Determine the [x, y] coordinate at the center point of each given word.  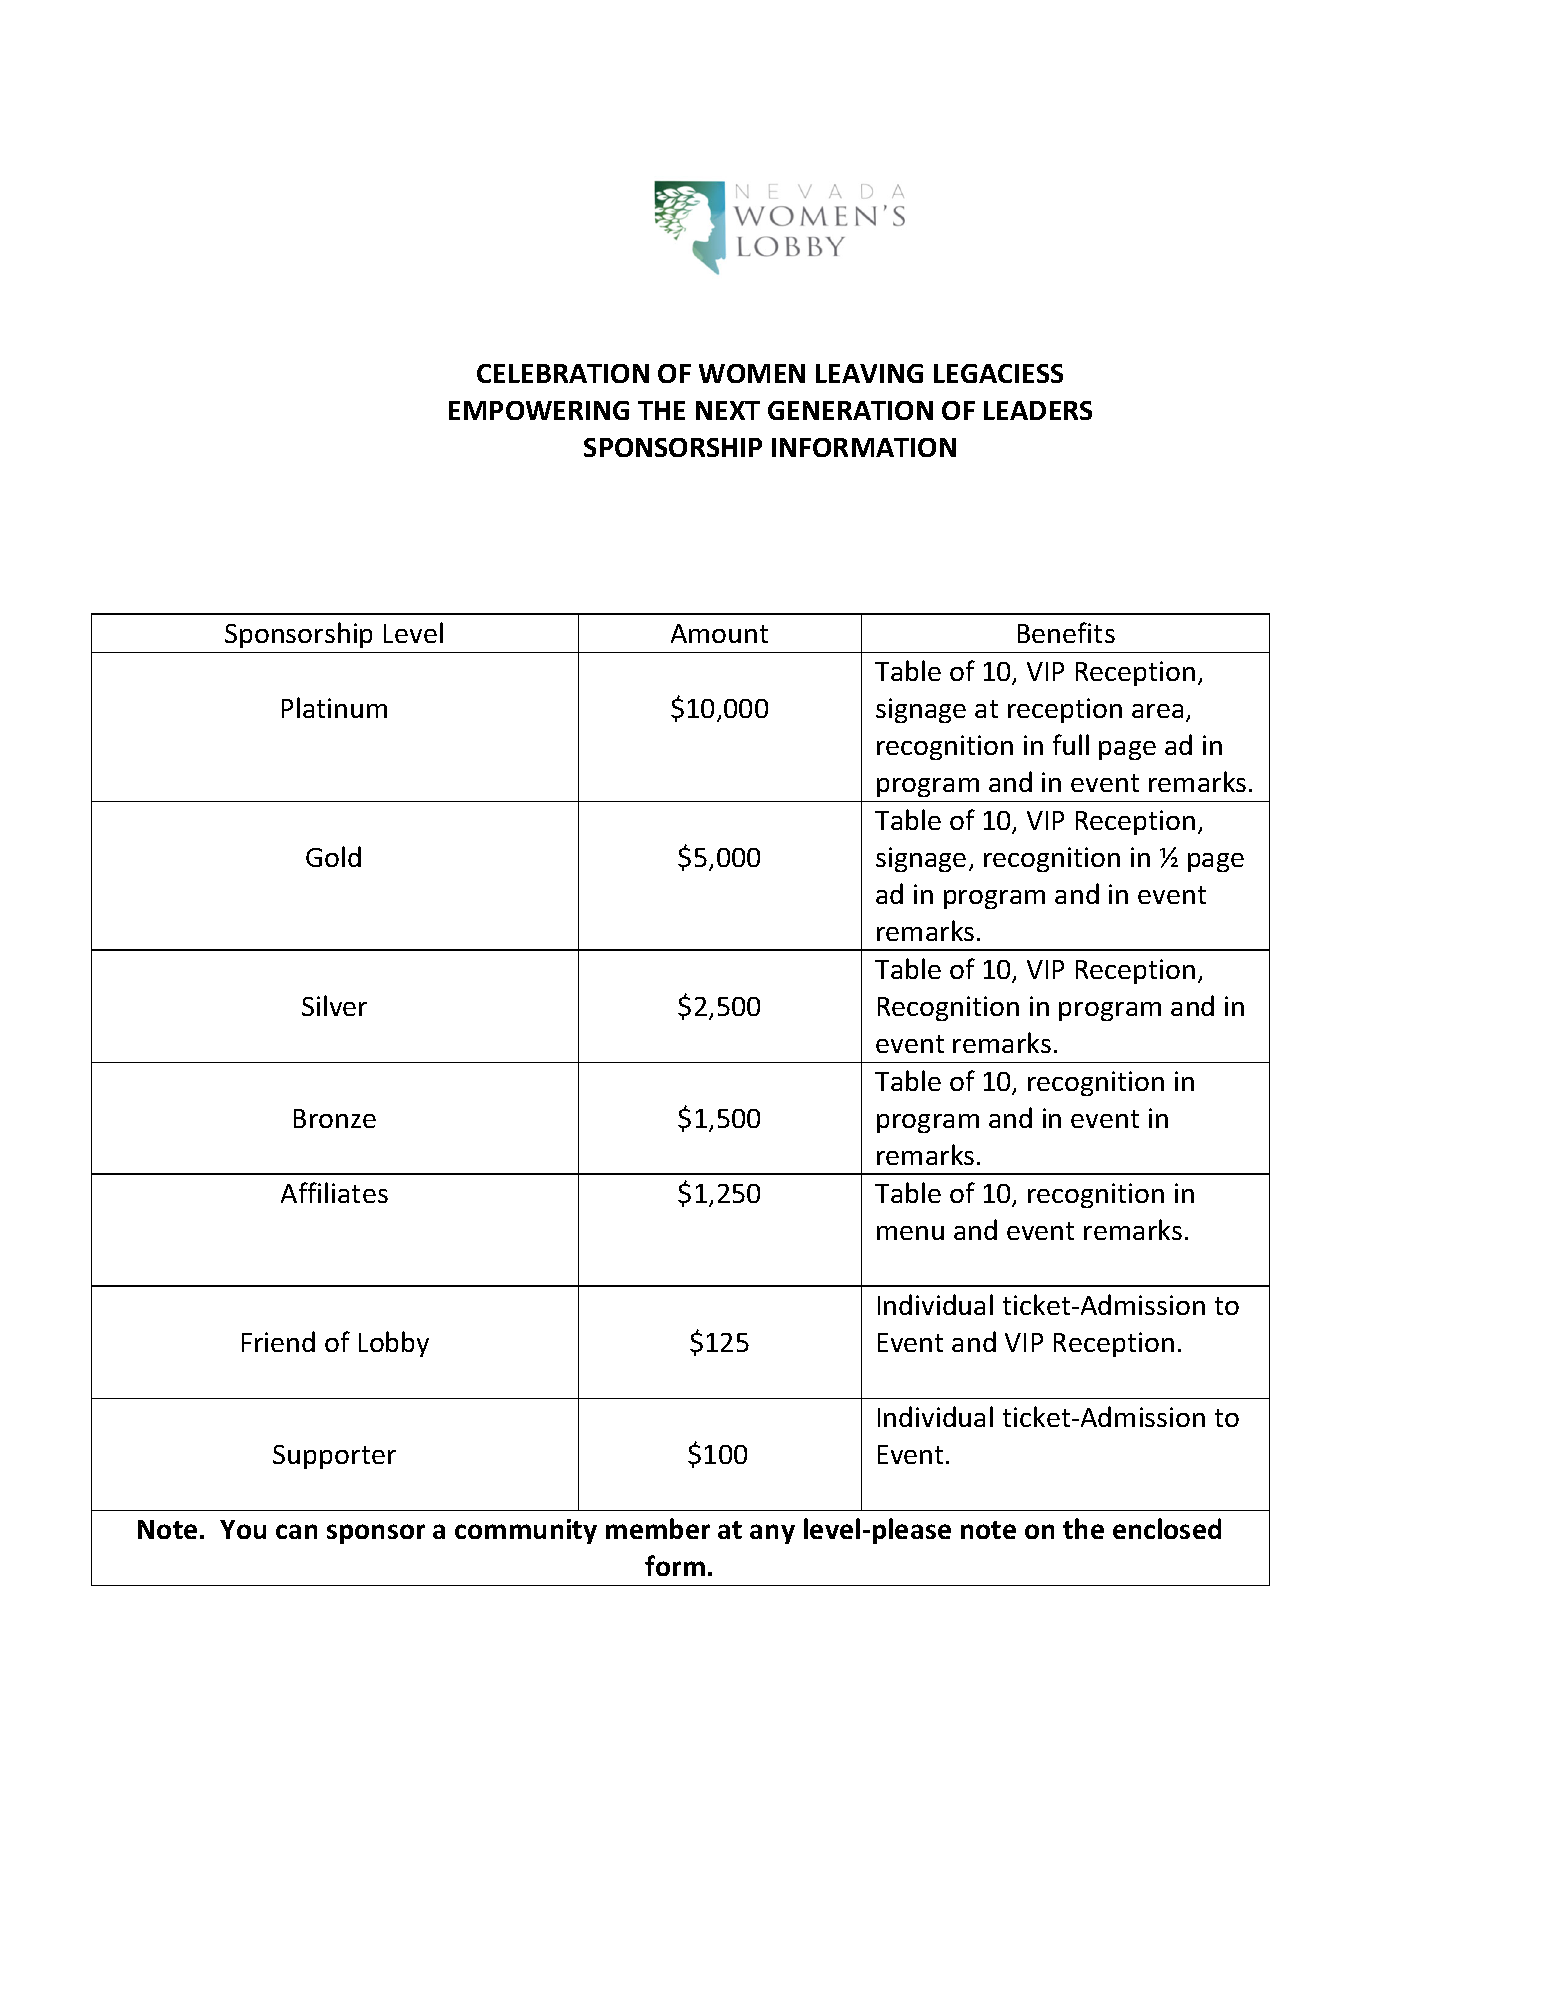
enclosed [1167, 1528]
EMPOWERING [539, 410]
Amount [719, 633]
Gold [333, 856]
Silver [334, 1005]
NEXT [728, 410]
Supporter [334, 1457]
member [658, 1528]
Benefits [1066, 632]
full [1071, 744]
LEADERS [1038, 410]
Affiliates [334, 1192]
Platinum [334, 707]
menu [910, 1233]
